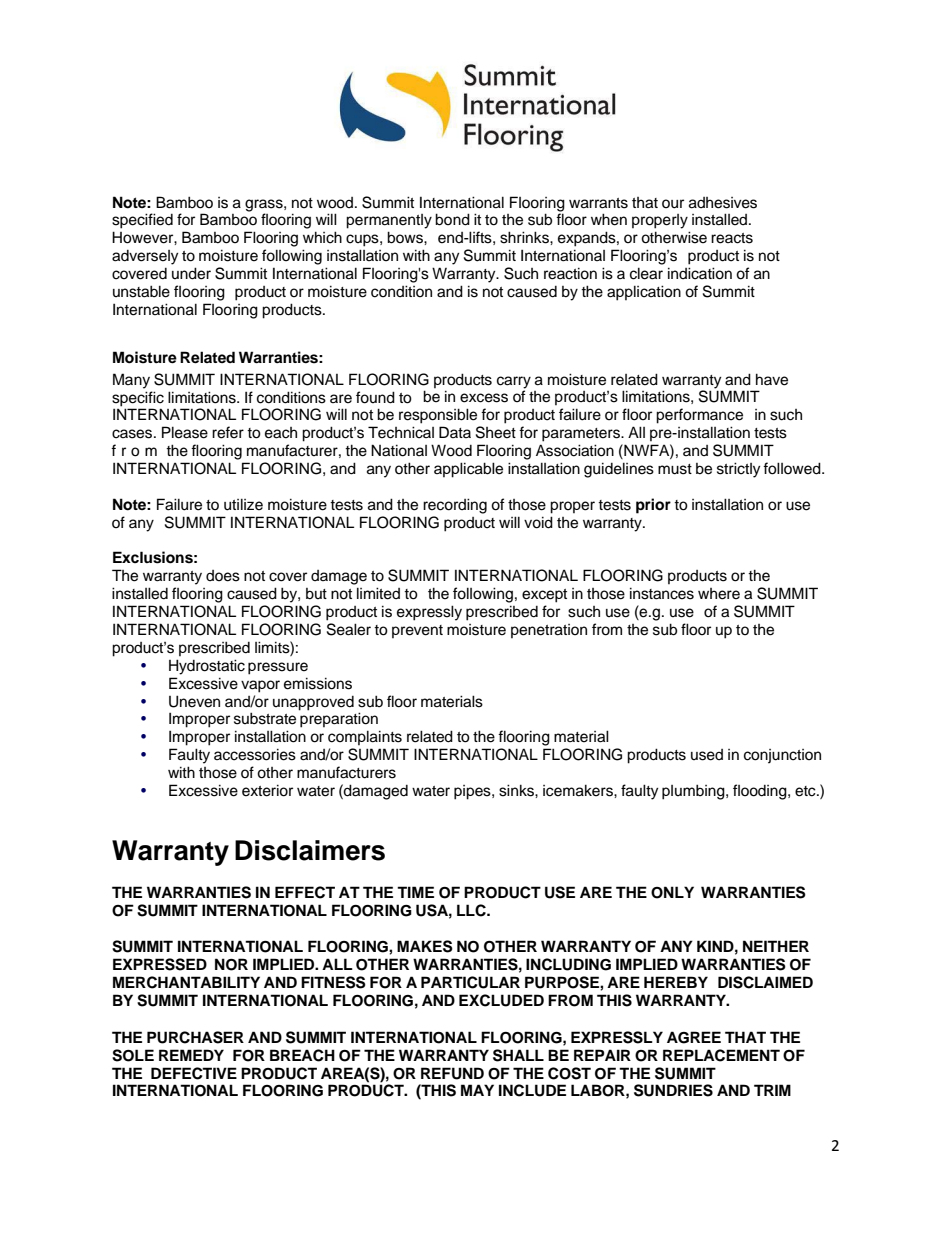  I want to click on DEFECTIVE, so click(194, 1073).
